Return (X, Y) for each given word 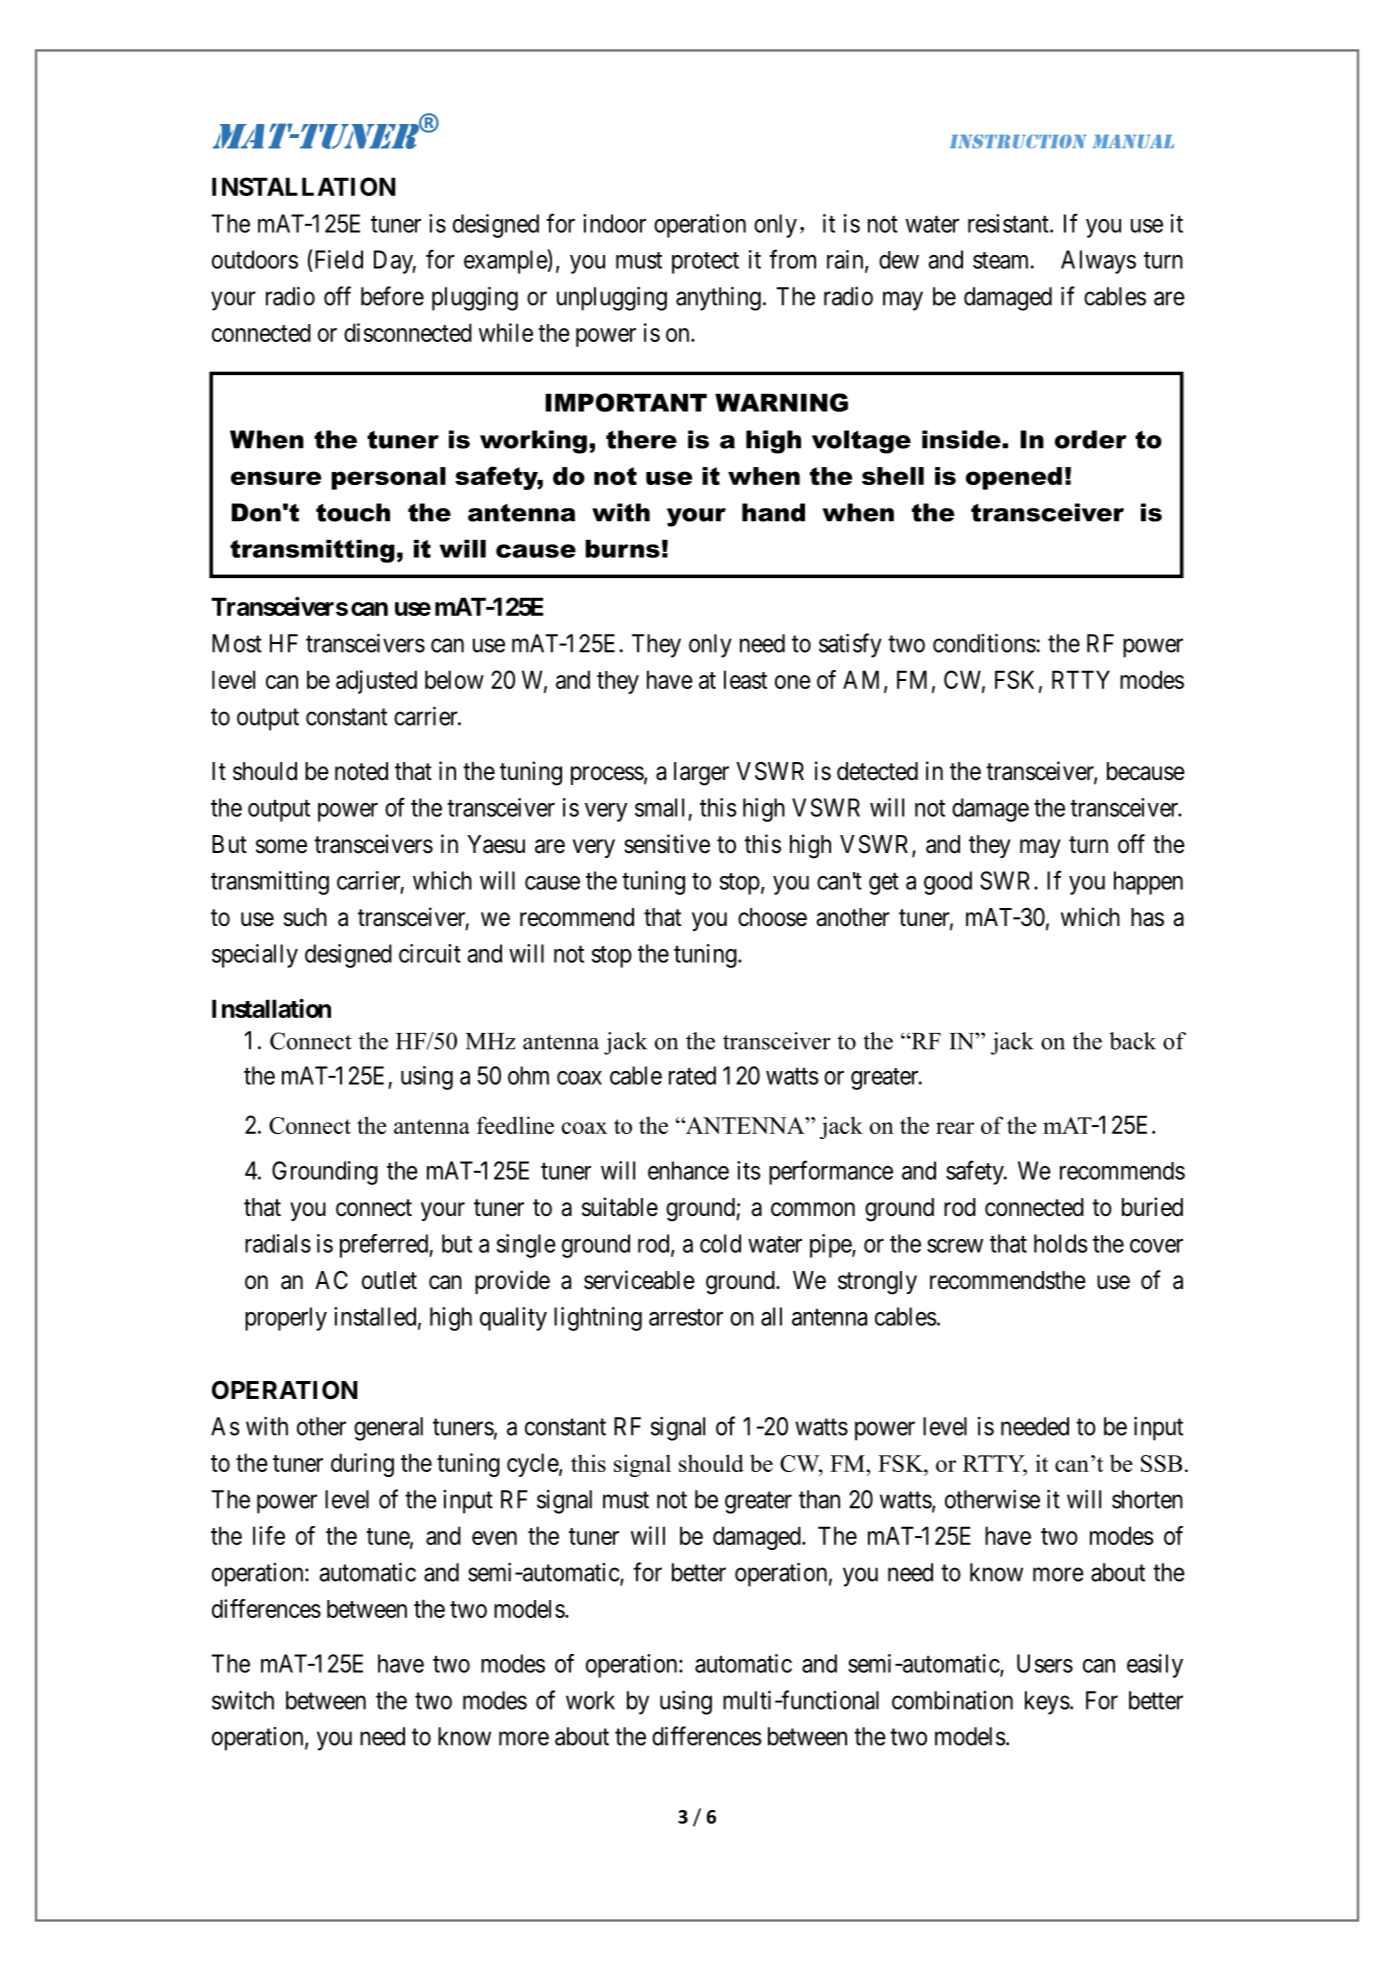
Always (1098, 262)
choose (772, 917)
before (392, 296)
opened (1014, 478)
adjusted (376, 682)
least (745, 679)
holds (1061, 1243)
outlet (389, 1280)
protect (705, 263)
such (305, 917)
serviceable (639, 1280)
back (1132, 1041)
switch (243, 1700)
